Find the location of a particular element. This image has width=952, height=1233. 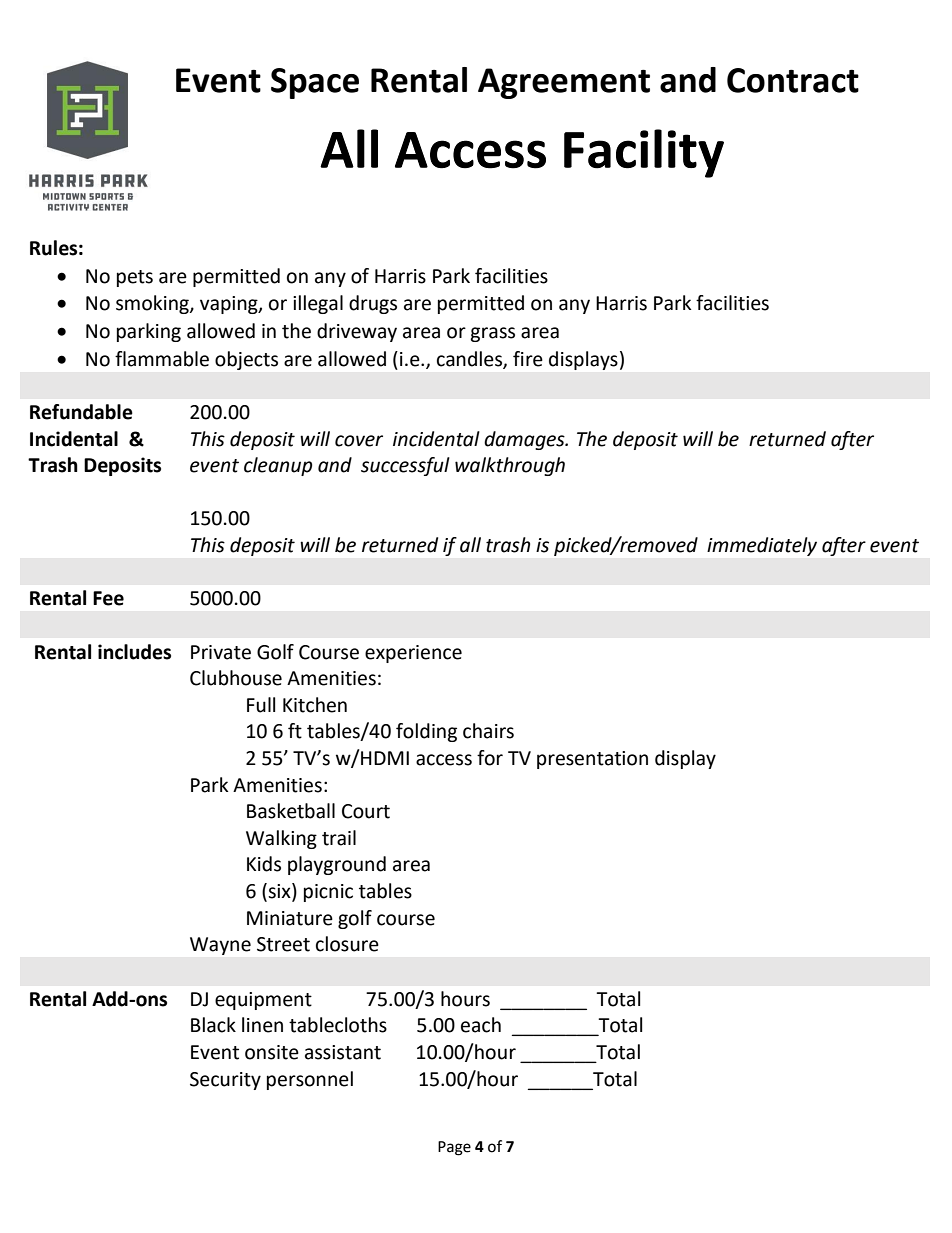

Space is located at coordinates (315, 83).
